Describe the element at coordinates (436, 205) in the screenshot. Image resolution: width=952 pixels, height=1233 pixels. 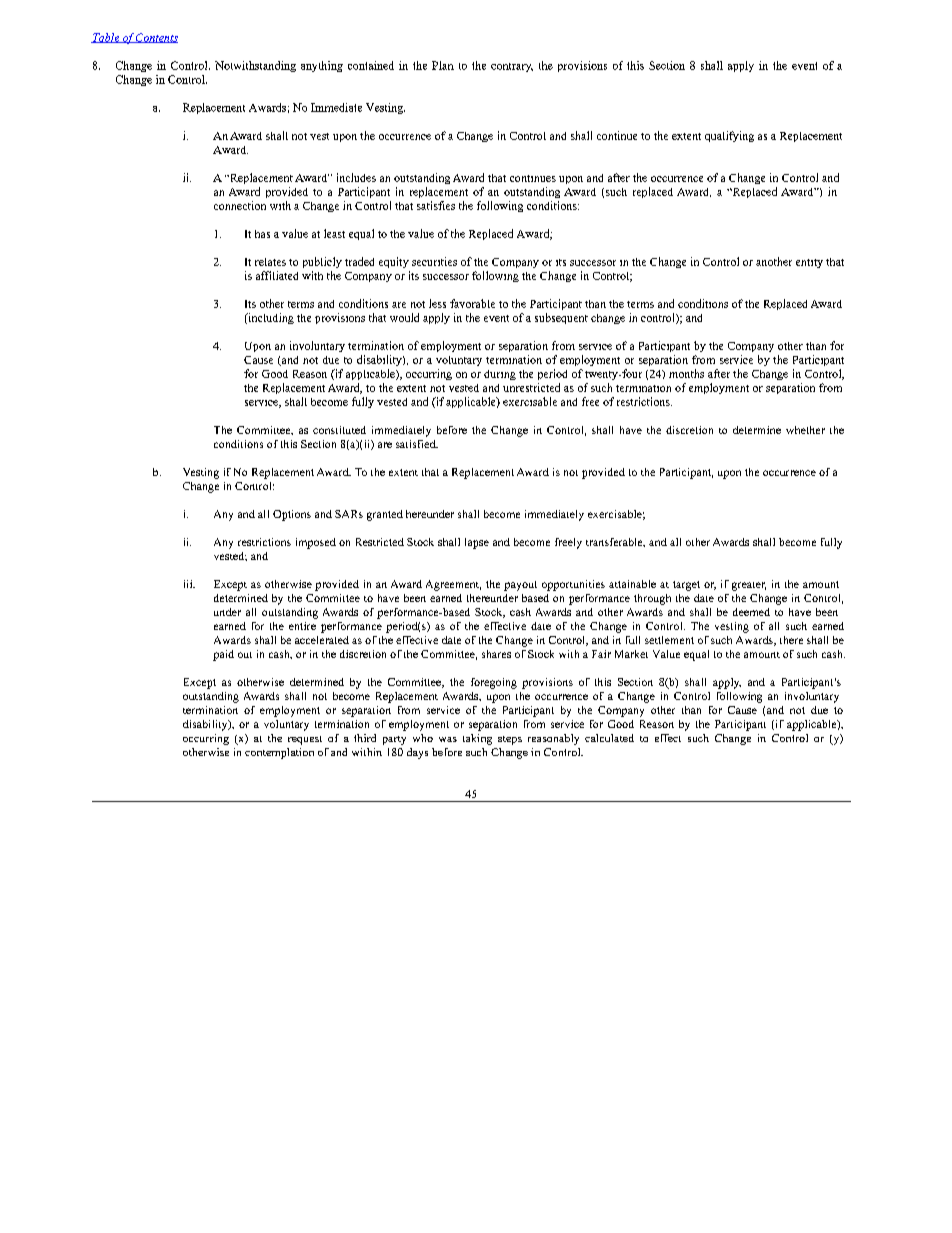
I see `satisfies` at that location.
